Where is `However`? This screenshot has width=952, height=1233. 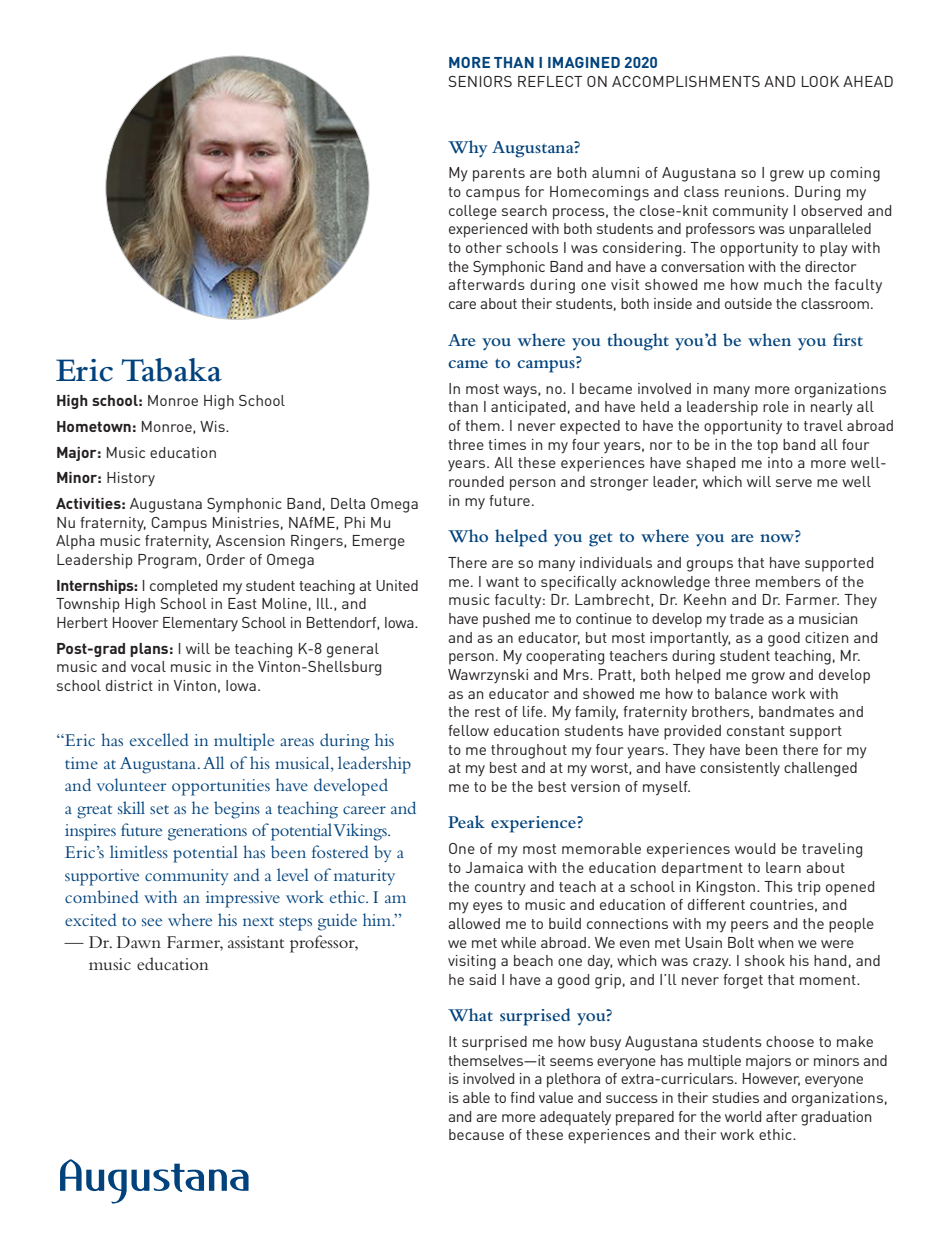 However is located at coordinates (771, 1079).
